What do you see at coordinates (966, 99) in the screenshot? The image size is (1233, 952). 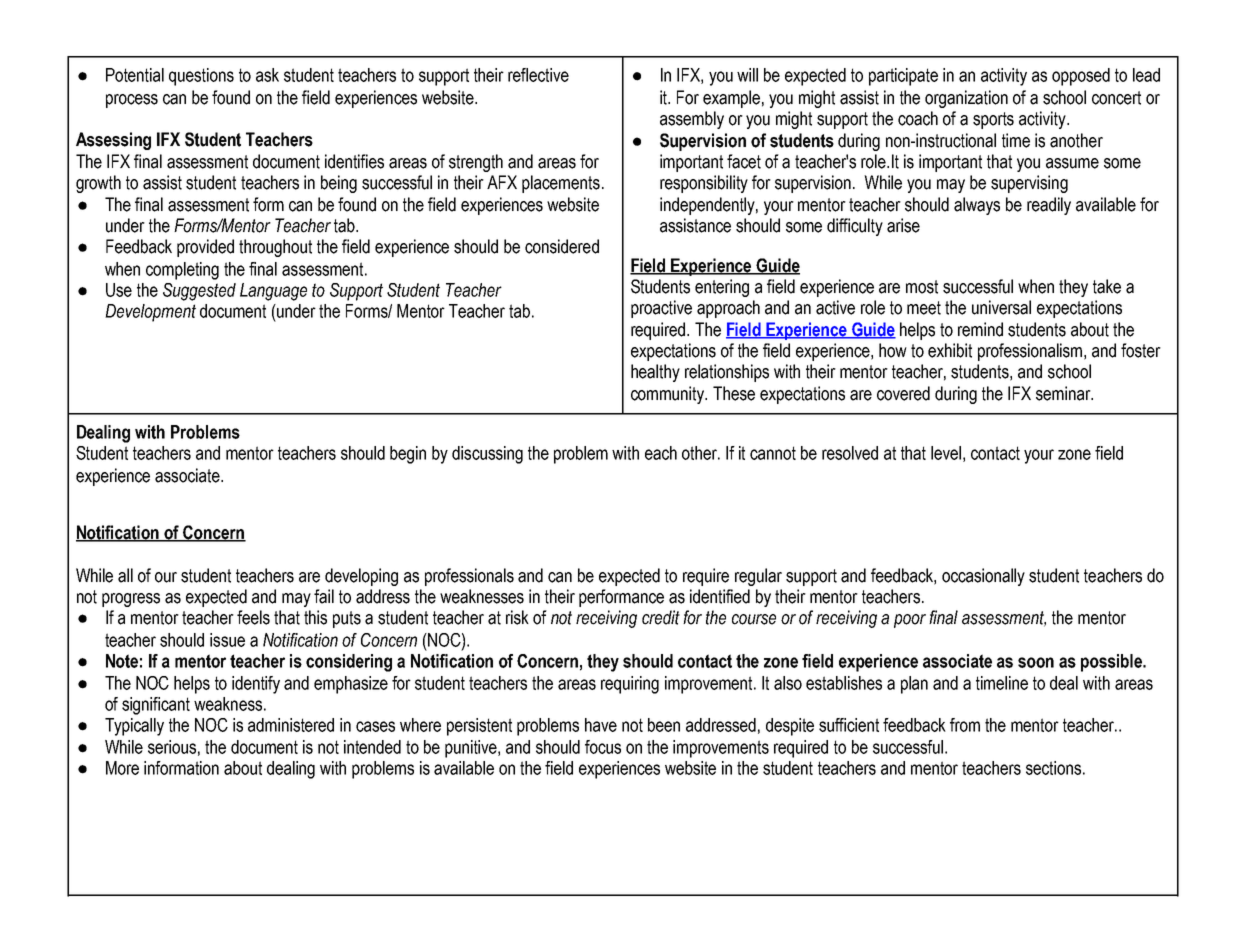 I see `organization` at bounding box center [966, 99].
